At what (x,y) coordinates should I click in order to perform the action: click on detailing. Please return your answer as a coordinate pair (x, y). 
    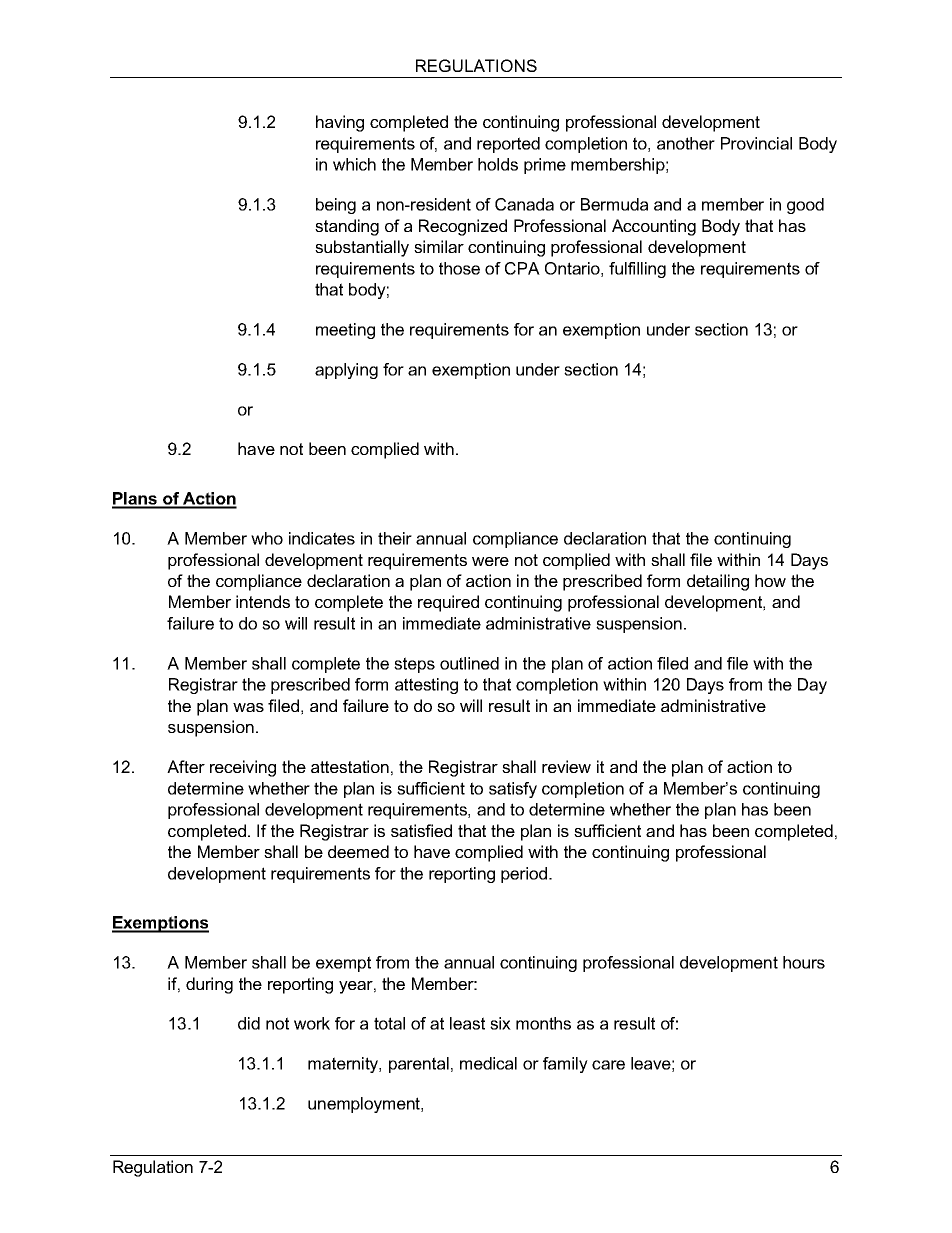
    Looking at the image, I should click on (718, 582).
